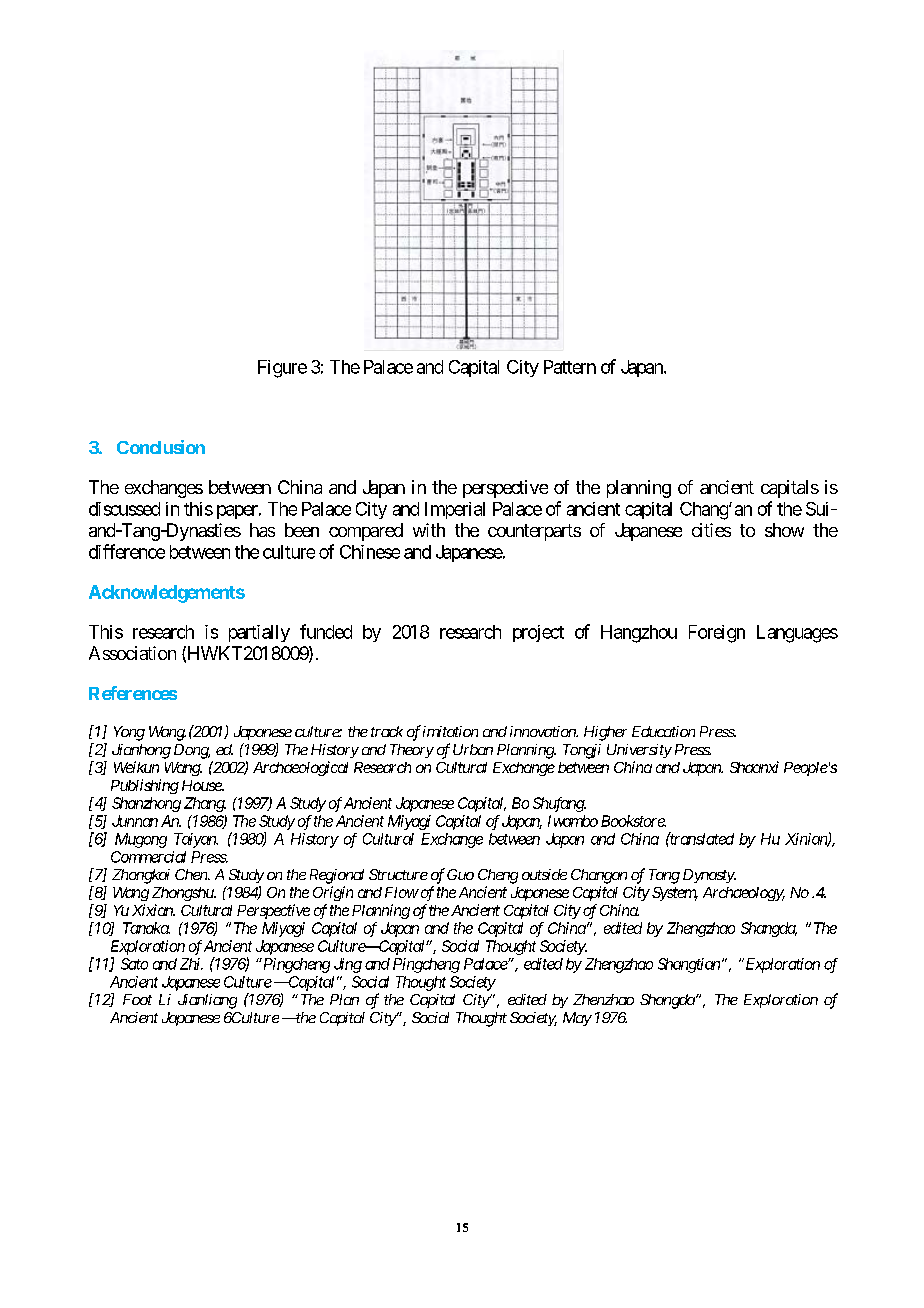 The image size is (924, 1308). What do you see at coordinates (633, 821) in the screenshot?
I see `Bookstore` at bounding box center [633, 821].
